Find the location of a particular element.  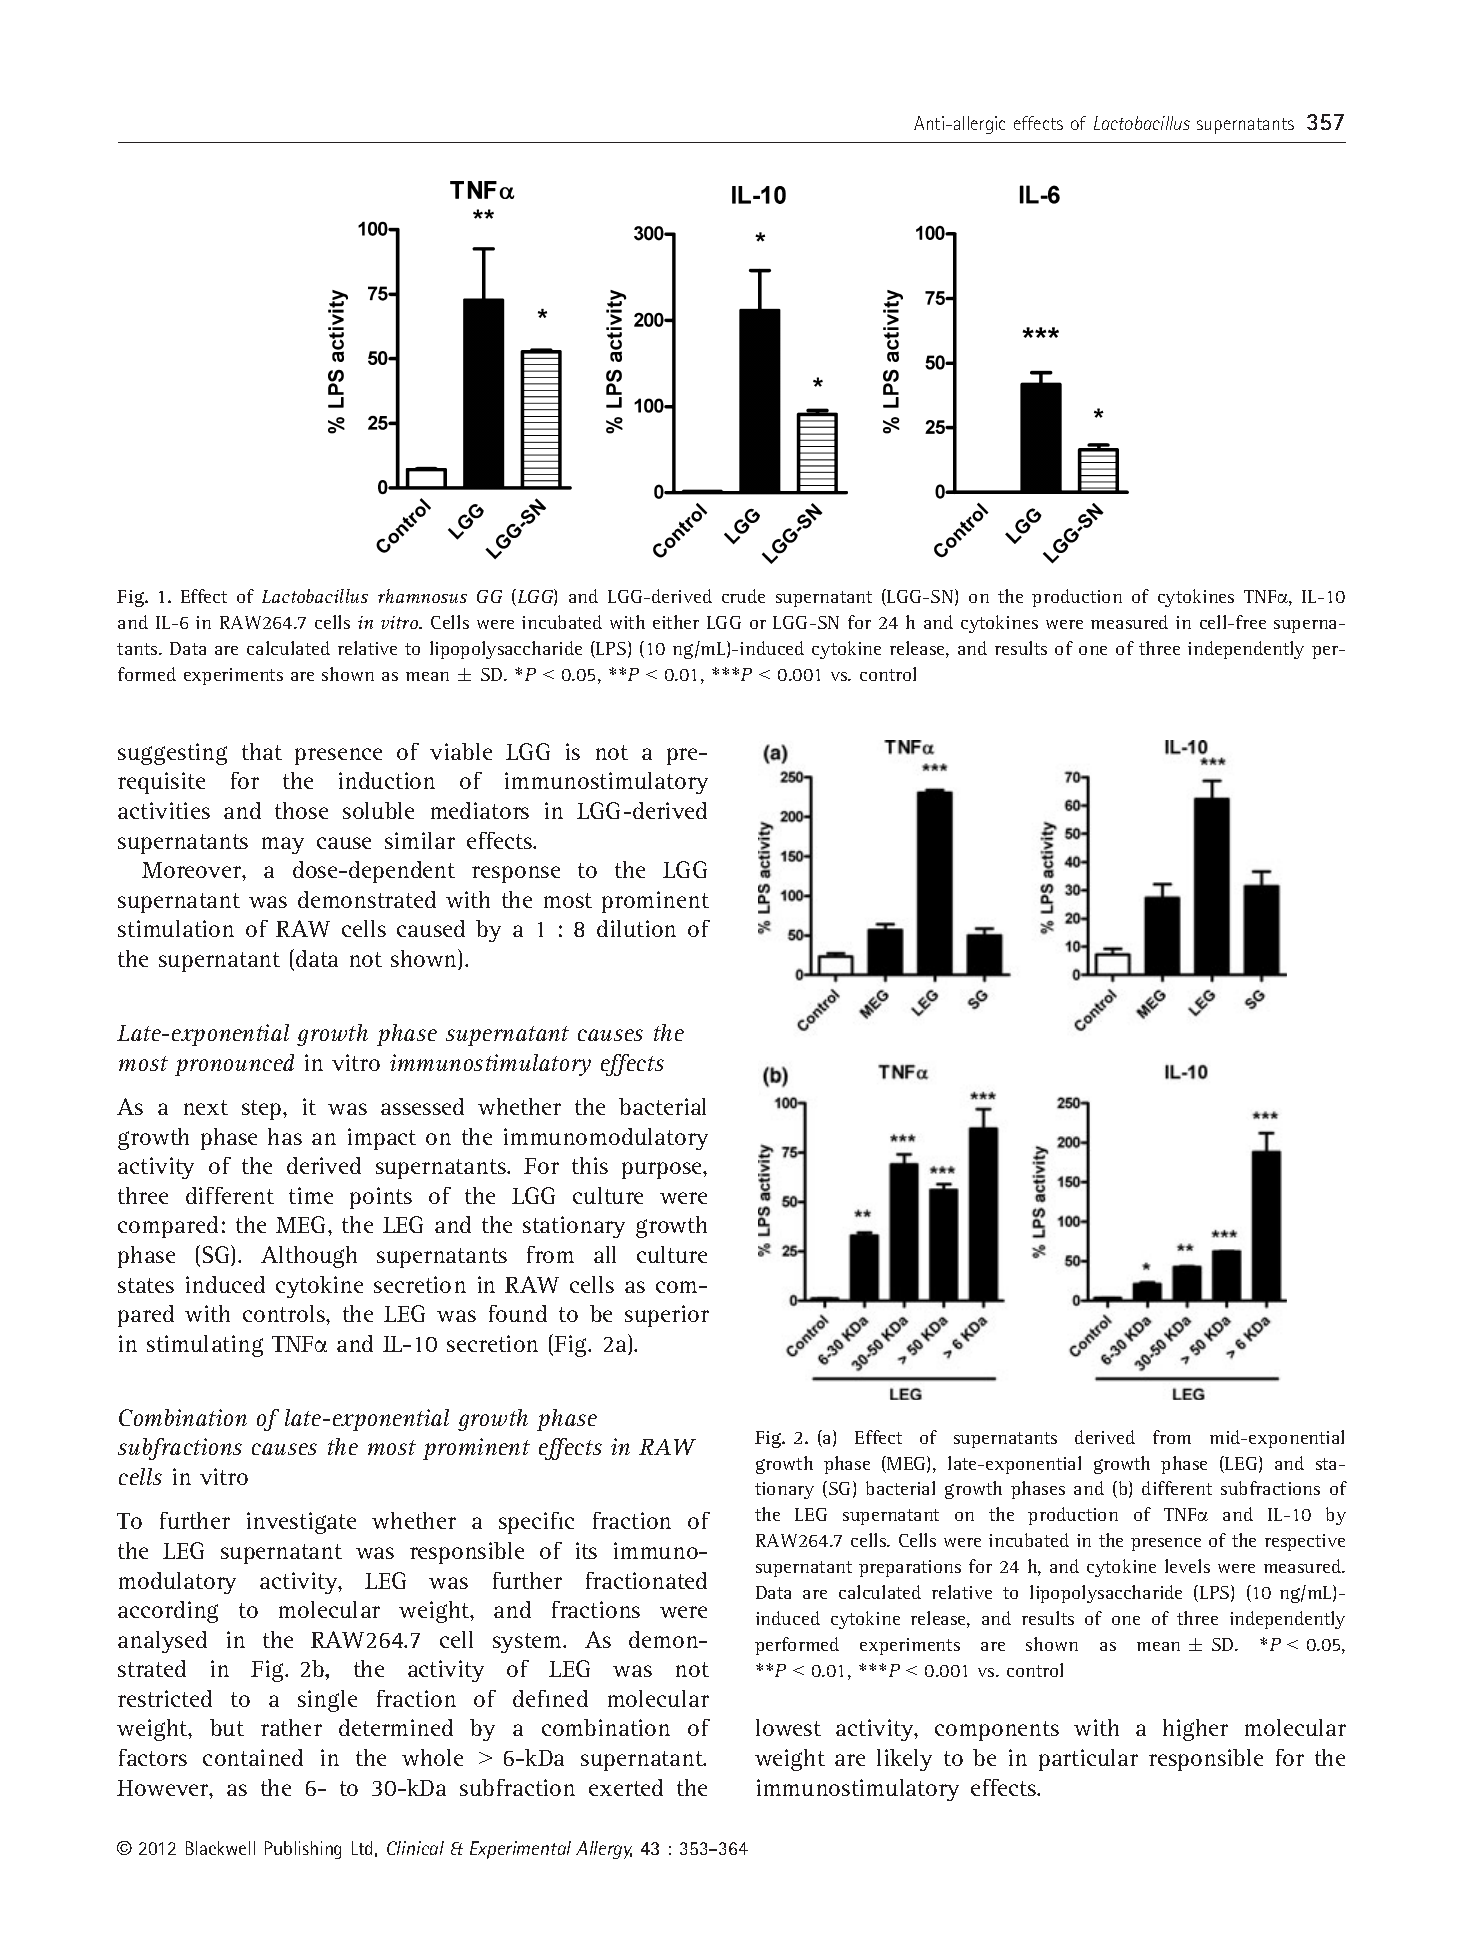

rhamnosus is located at coordinates (422, 596).
